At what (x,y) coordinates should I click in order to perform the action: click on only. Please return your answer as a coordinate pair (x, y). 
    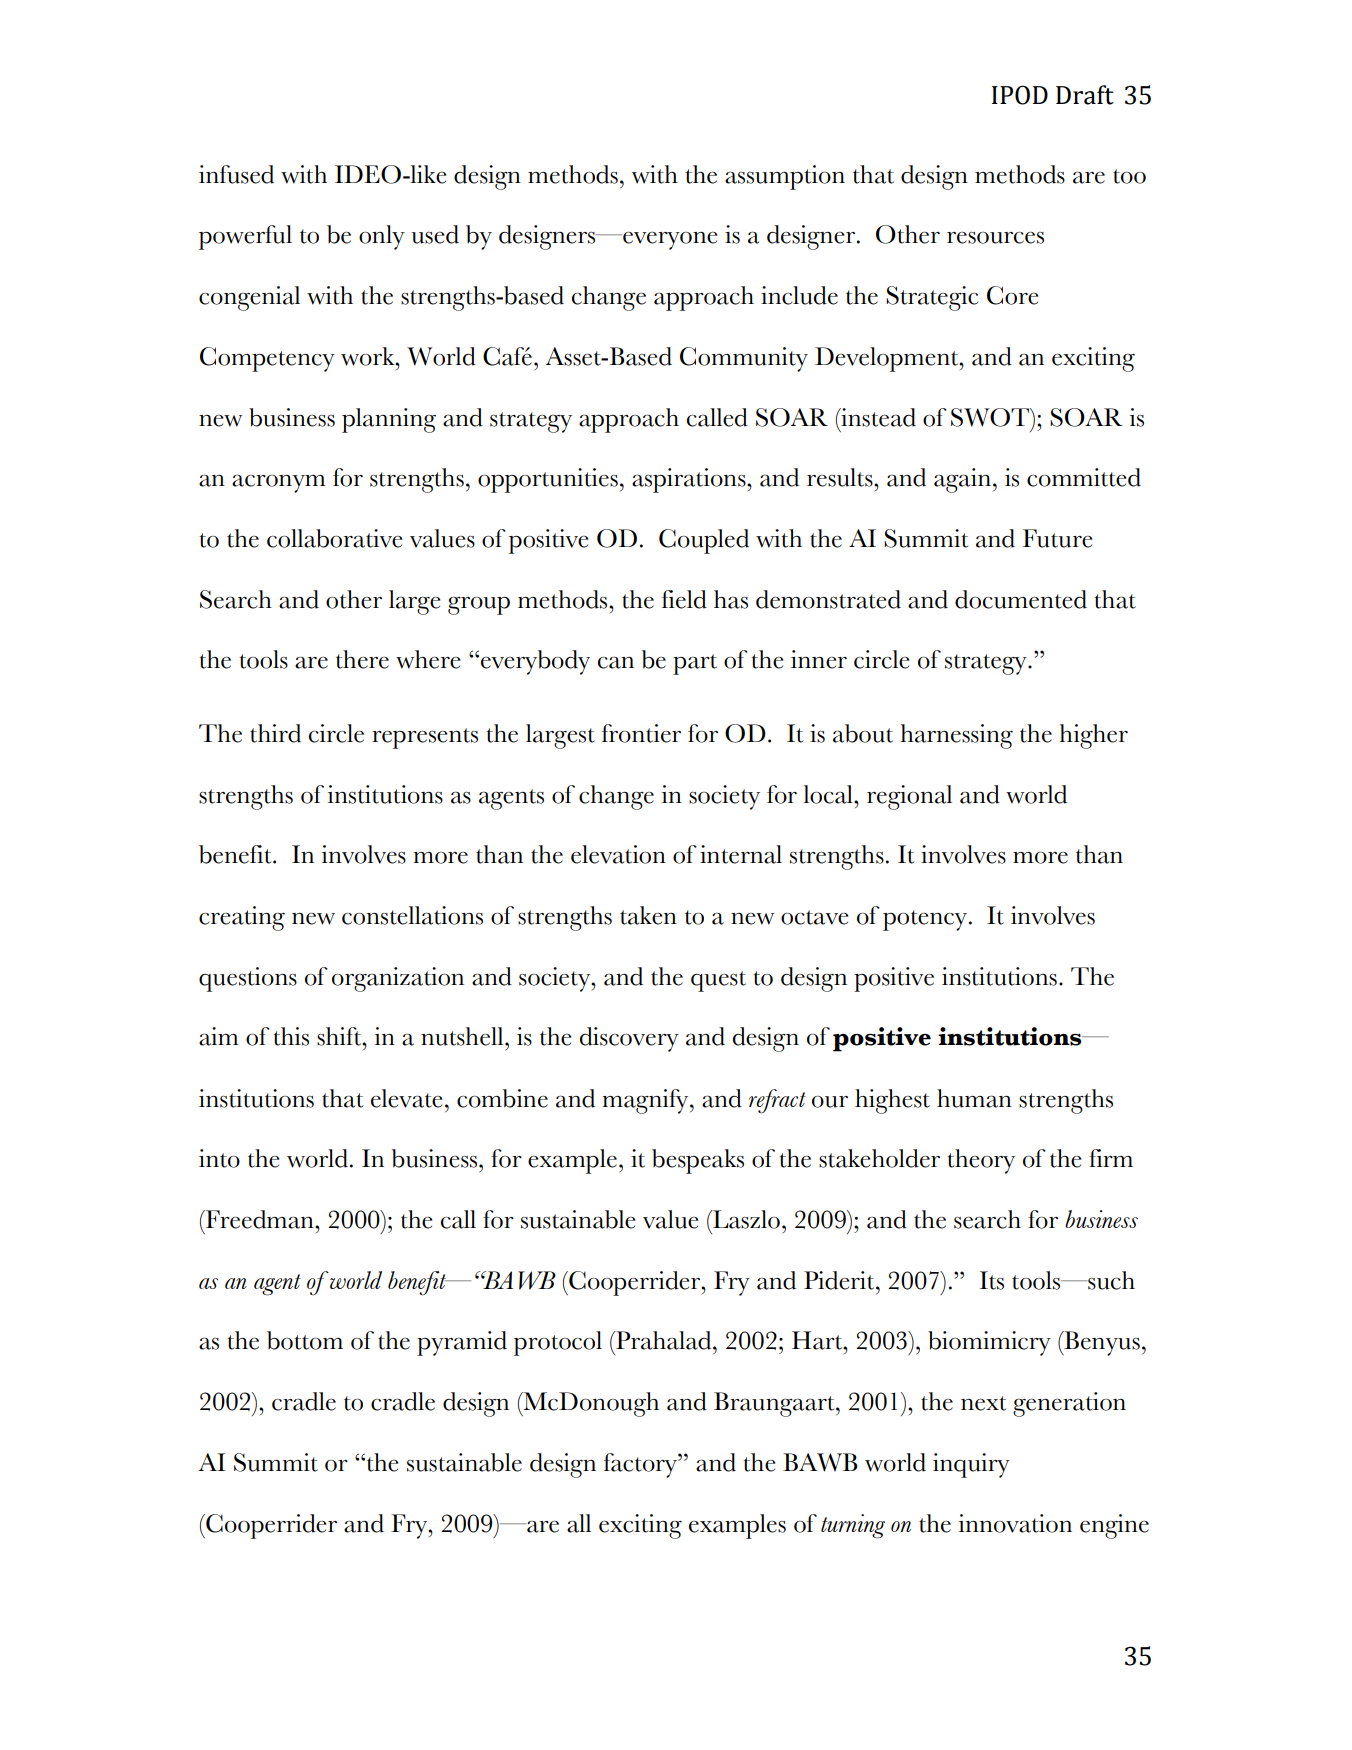
    Looking at the image, I should click on (382, 237).
